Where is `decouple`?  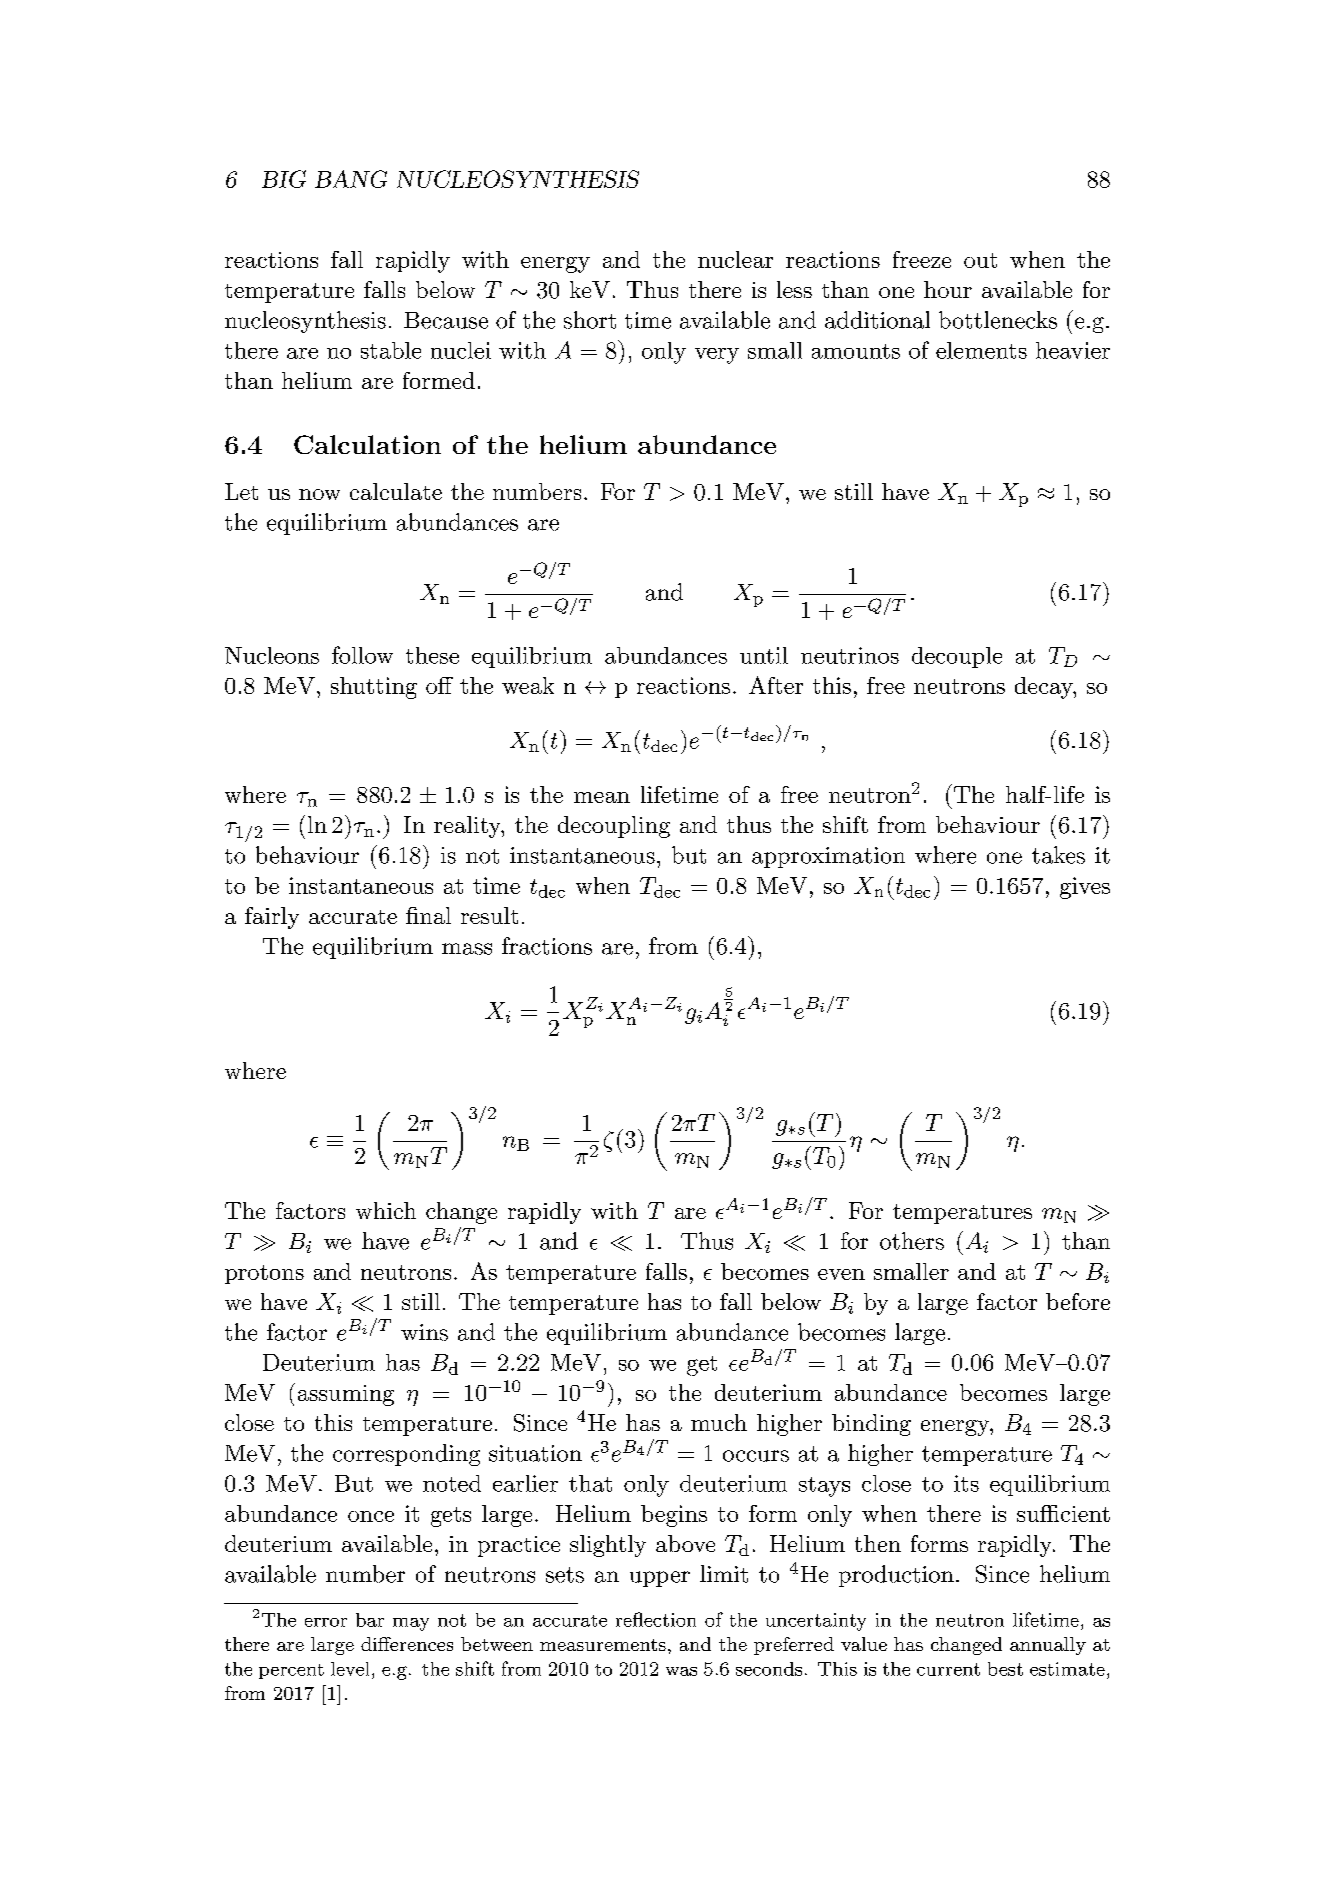
decouple is located at coordinates (957, 657).
